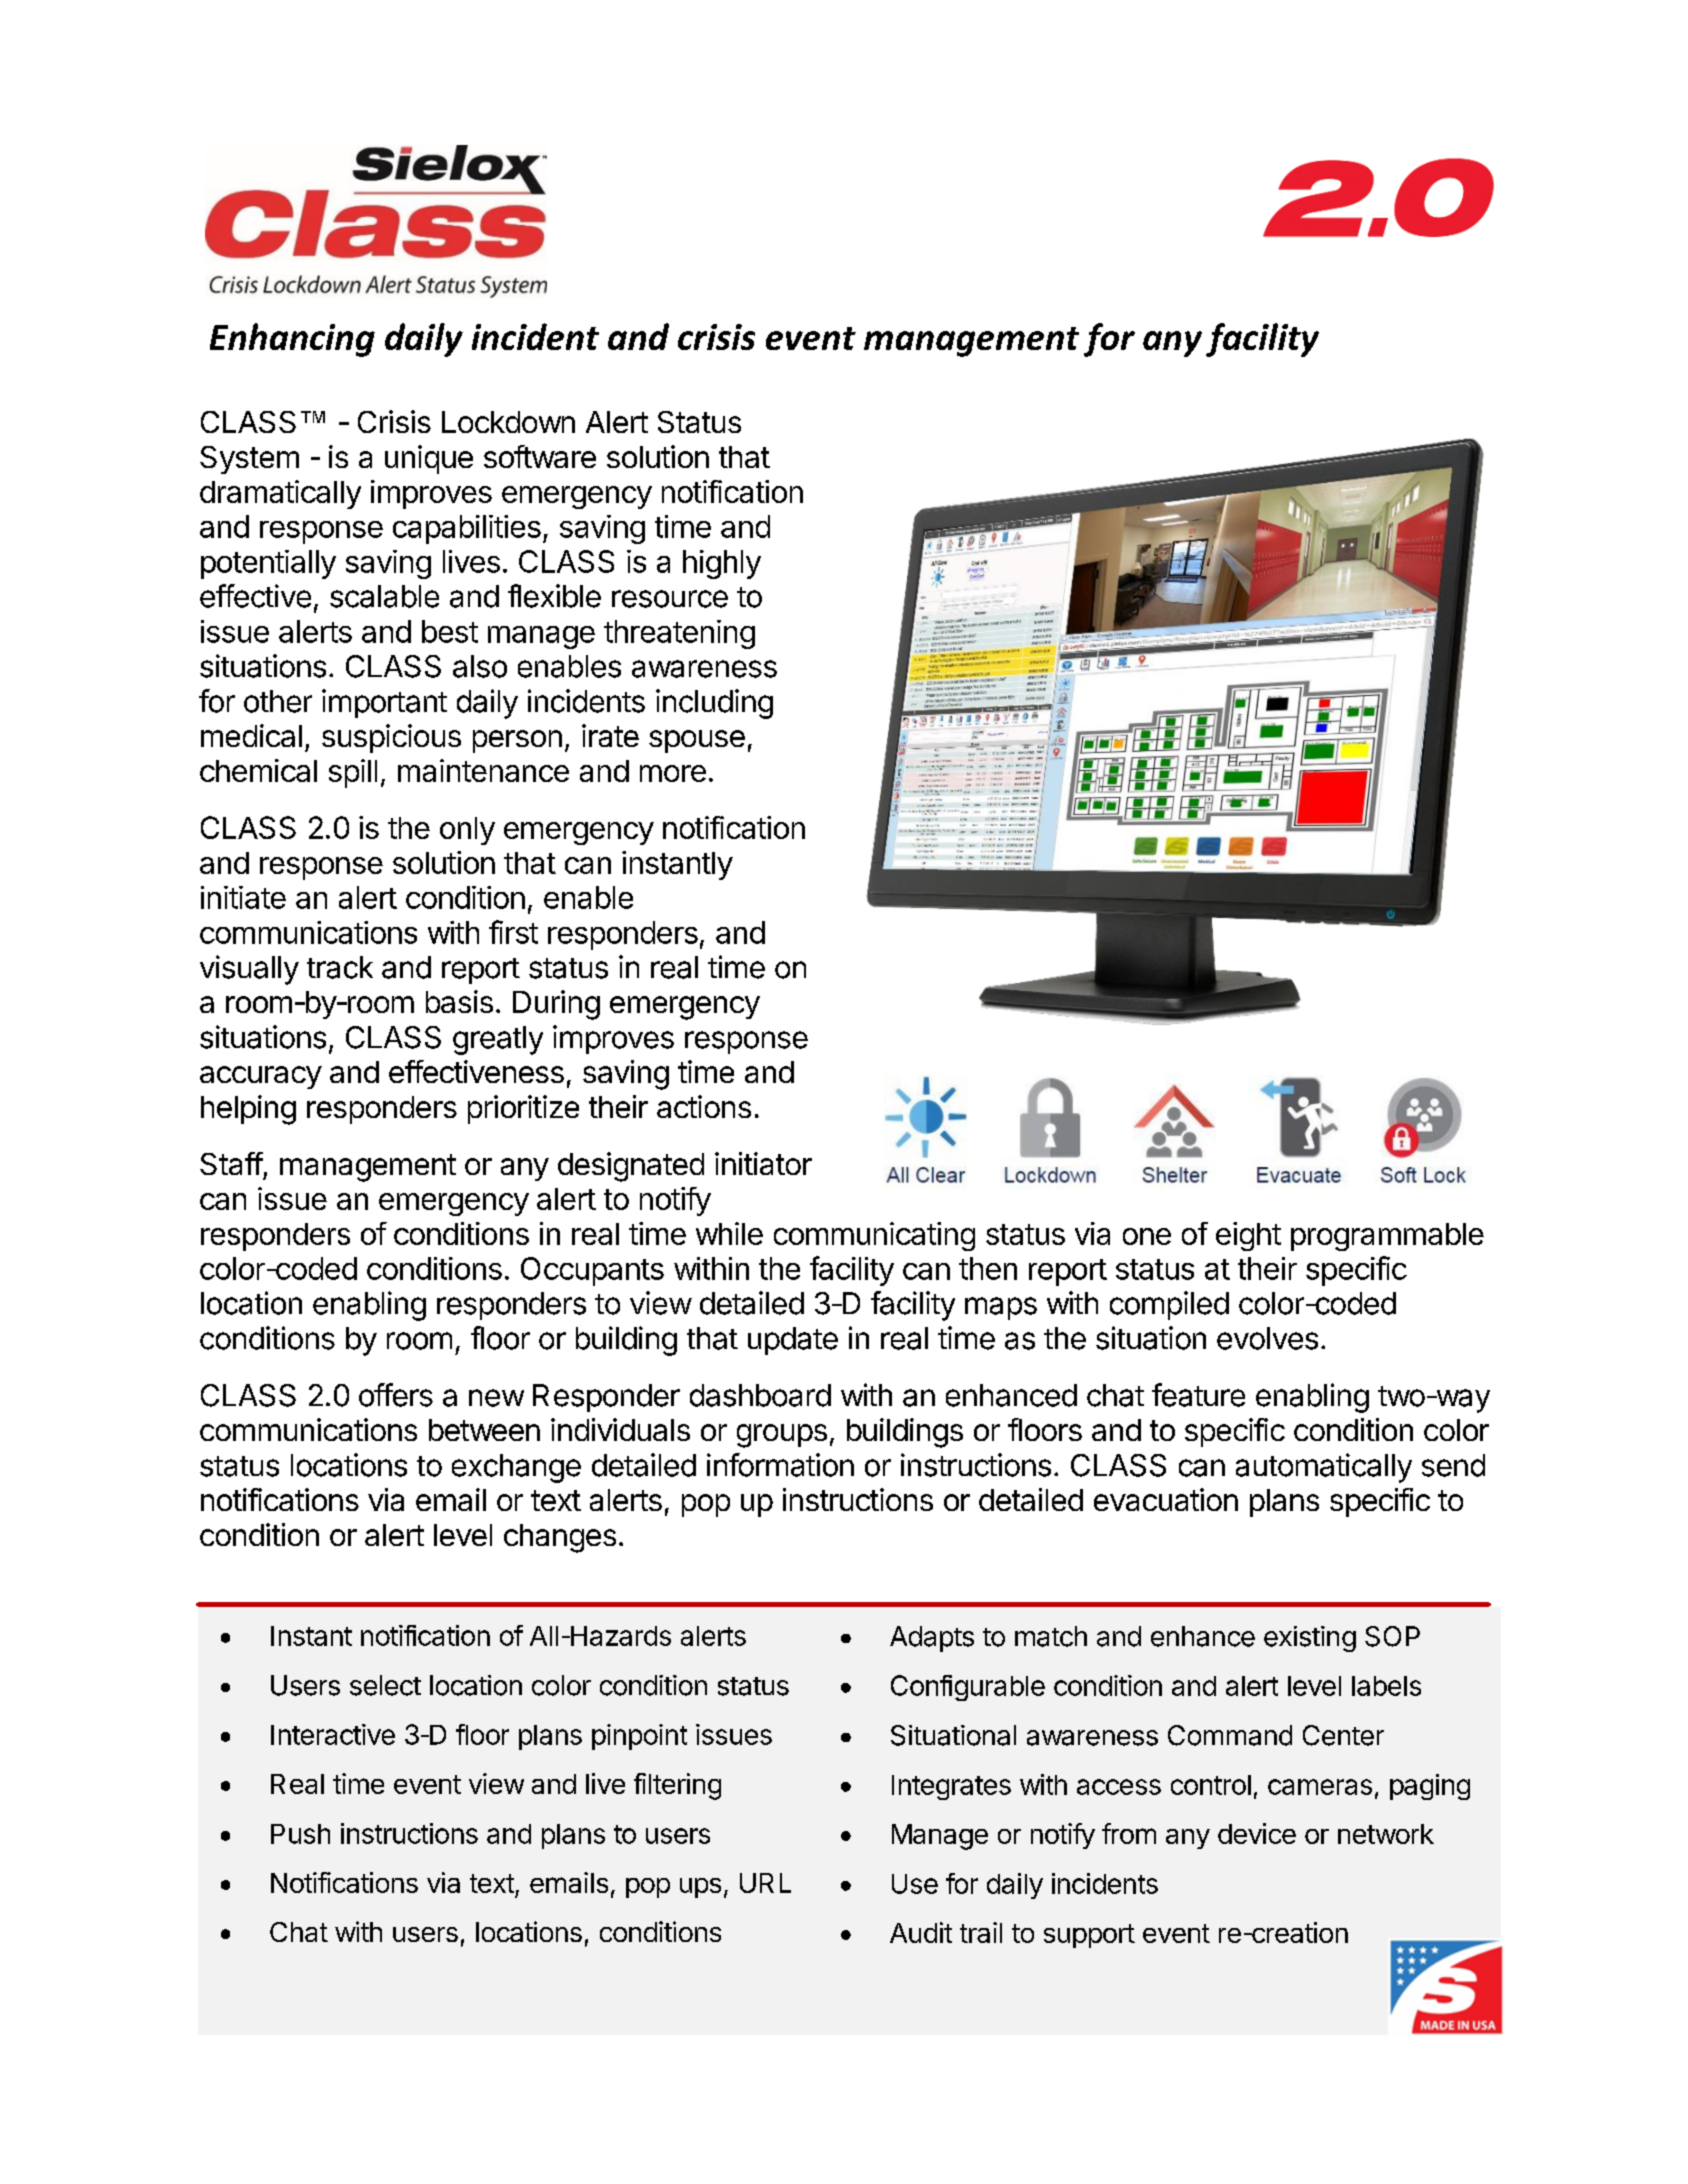 This page has height=2184, width=1688. What do you see at coordinates (722, 564) in the page?
I see `highly` at bounding box center [722, 564].
